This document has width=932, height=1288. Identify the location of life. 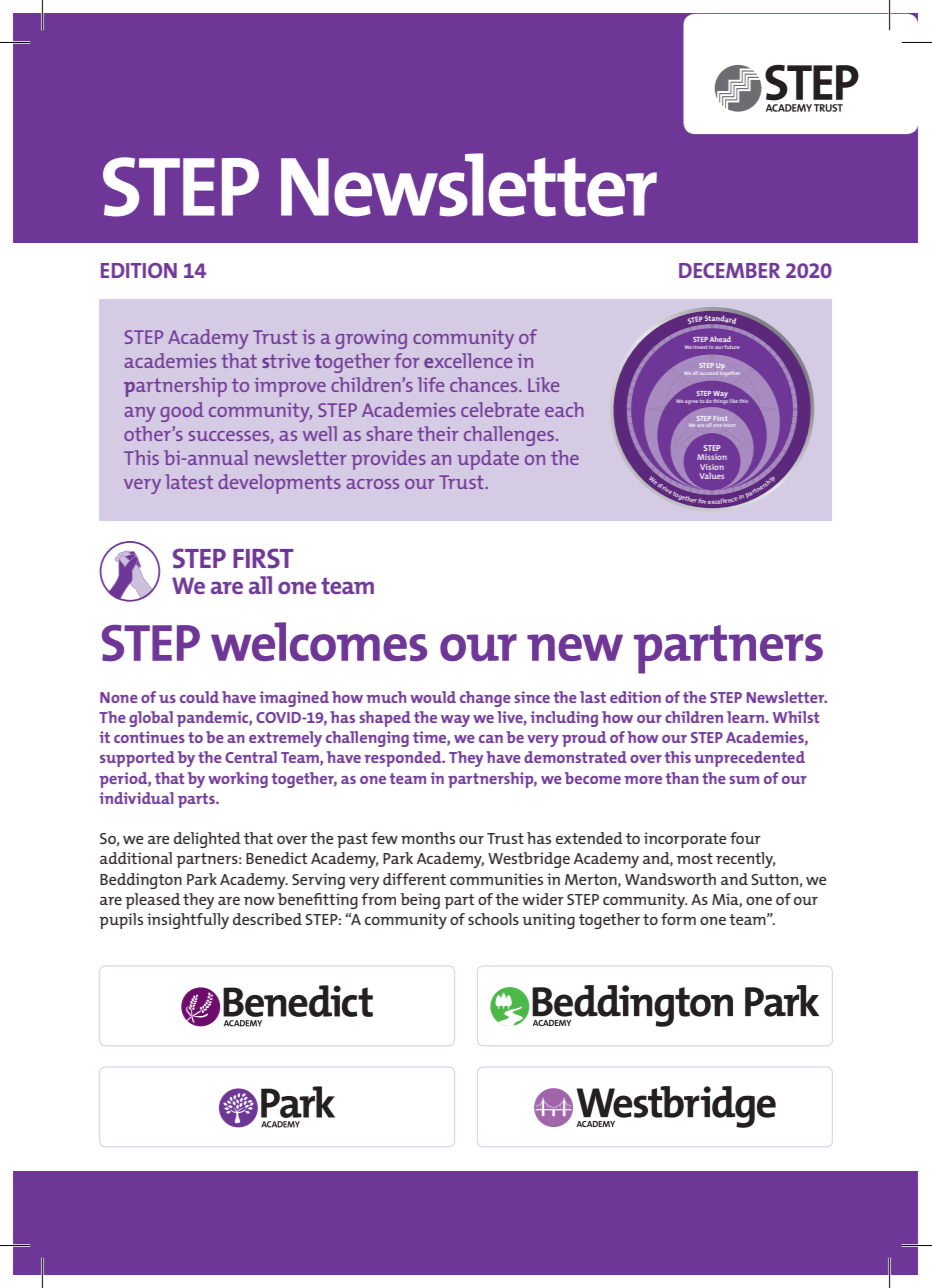
(431, 384).
